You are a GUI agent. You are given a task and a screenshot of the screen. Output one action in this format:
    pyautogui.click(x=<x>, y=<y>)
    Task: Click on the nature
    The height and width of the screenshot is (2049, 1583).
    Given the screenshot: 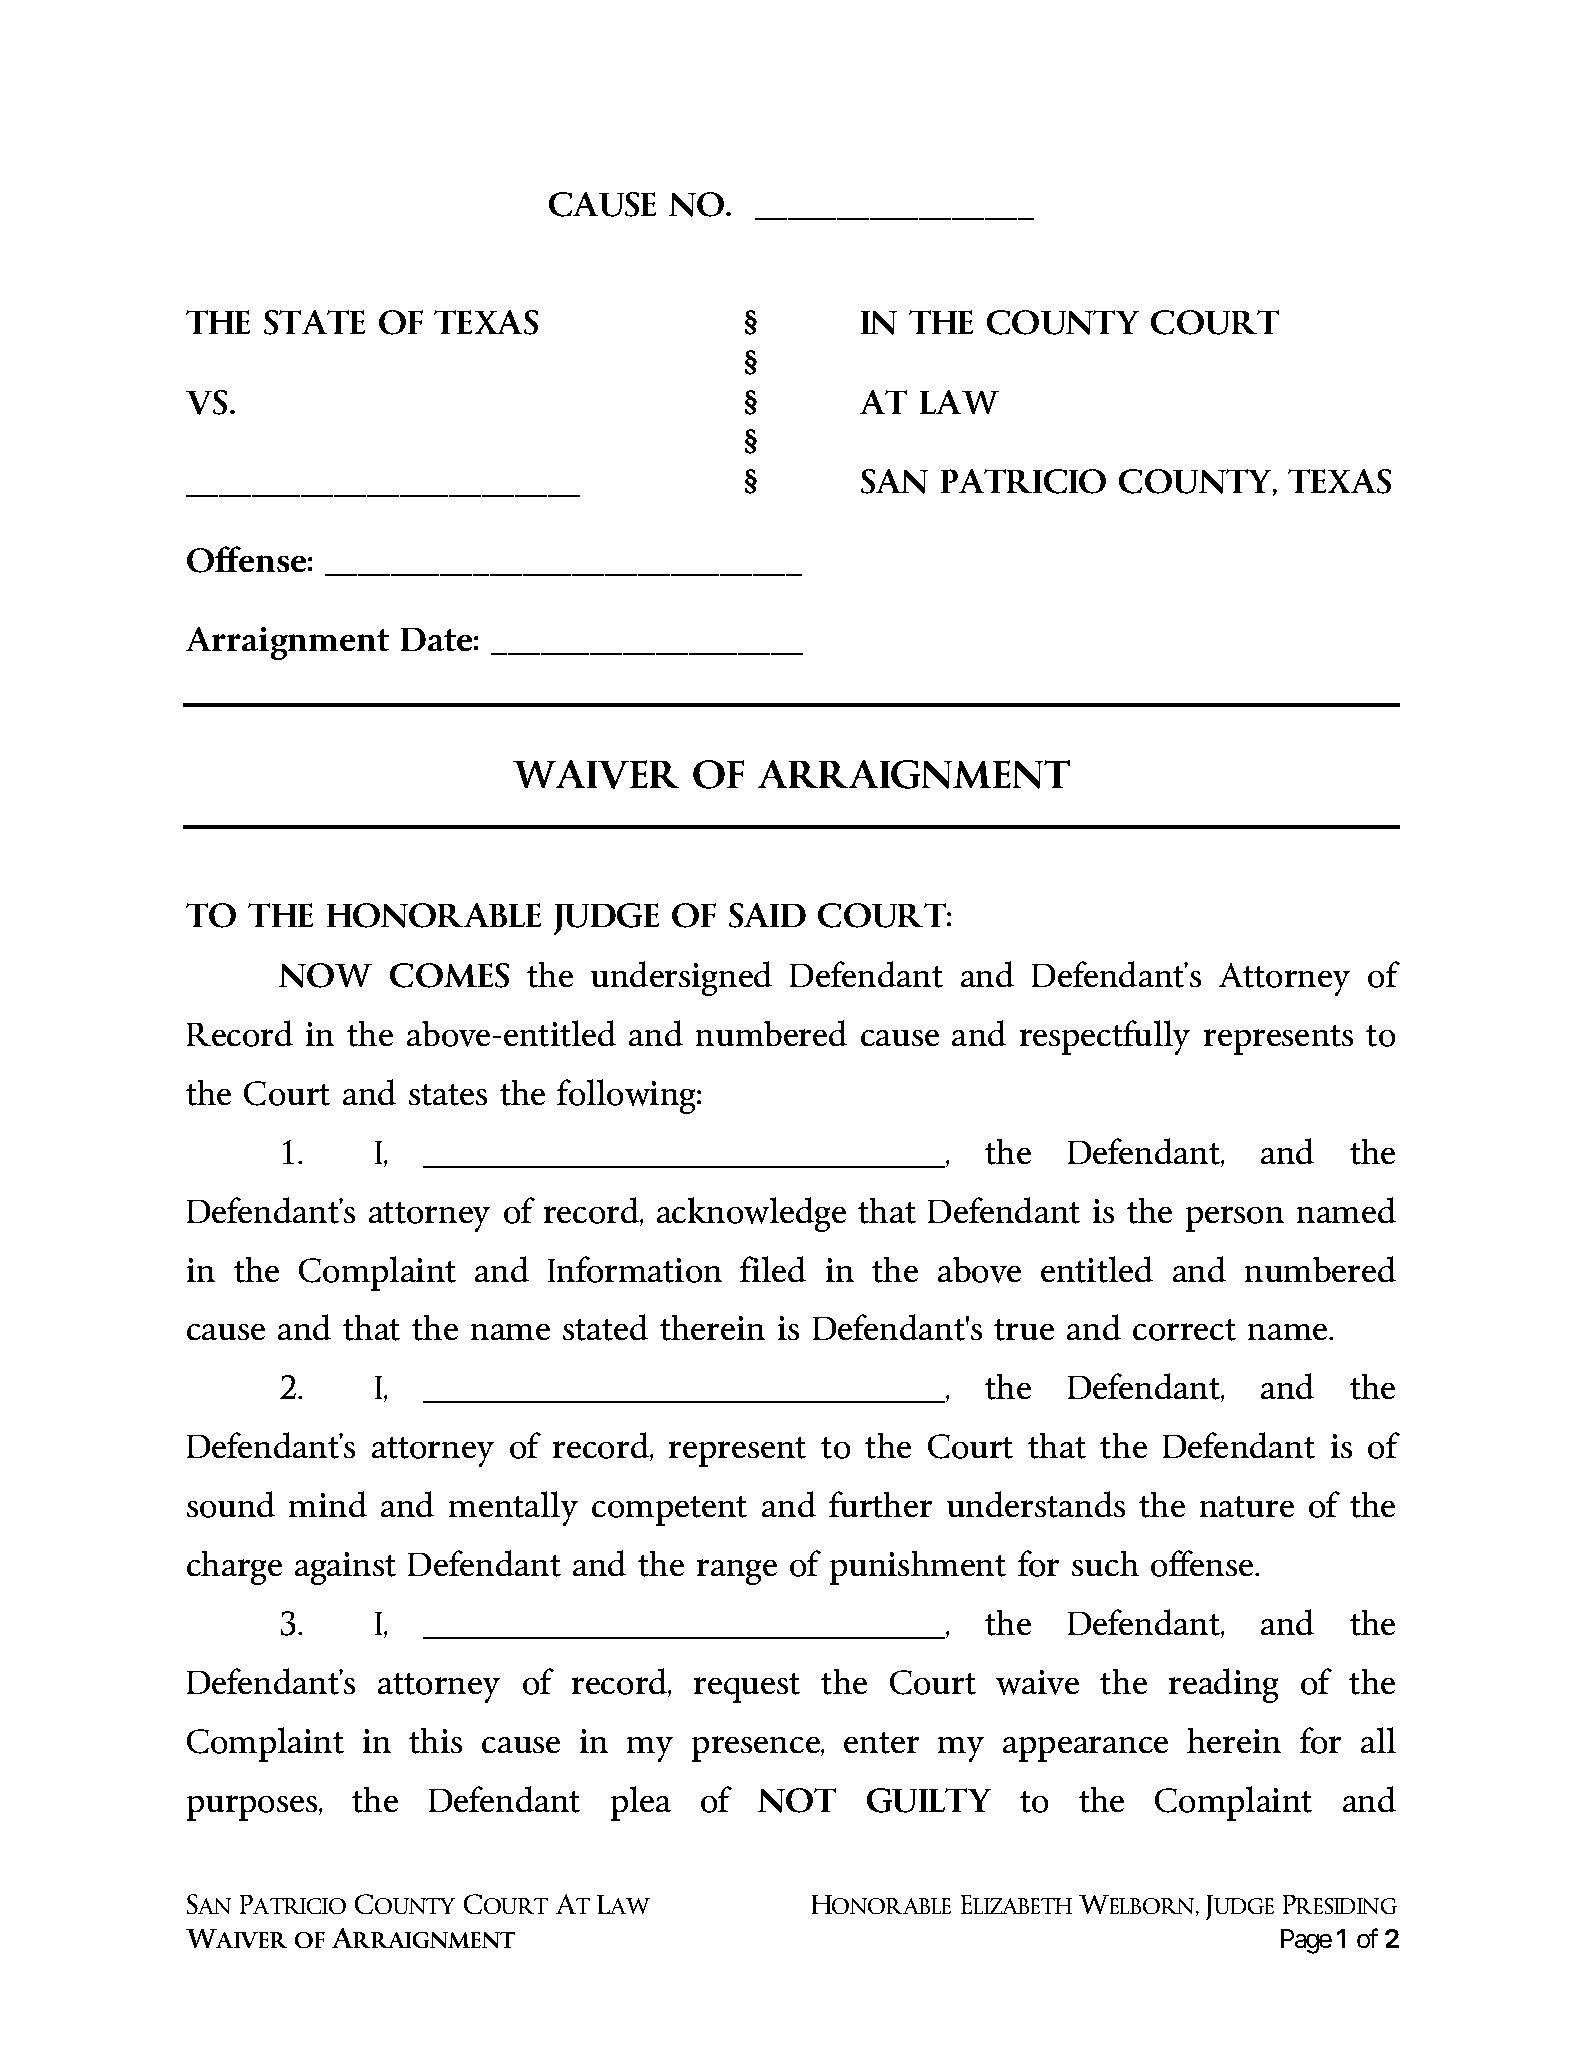 What is the action you would take?
    pyautogui.click(x=1247, y=1507)
